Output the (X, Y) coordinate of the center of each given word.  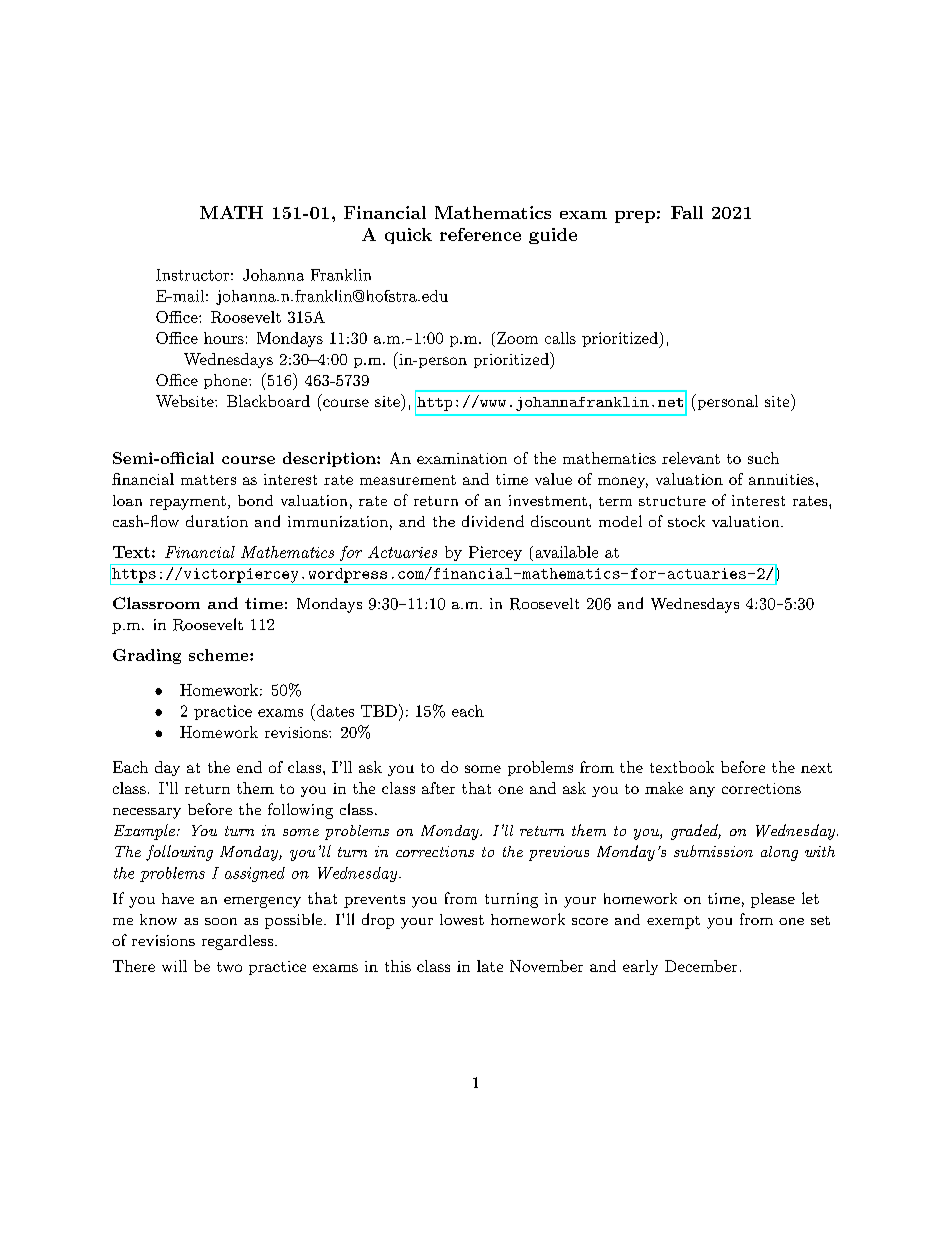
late (490, 966)
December (701, 966)
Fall (687, 212)
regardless (237, 942)
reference (480, 234)
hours (224, 338)
